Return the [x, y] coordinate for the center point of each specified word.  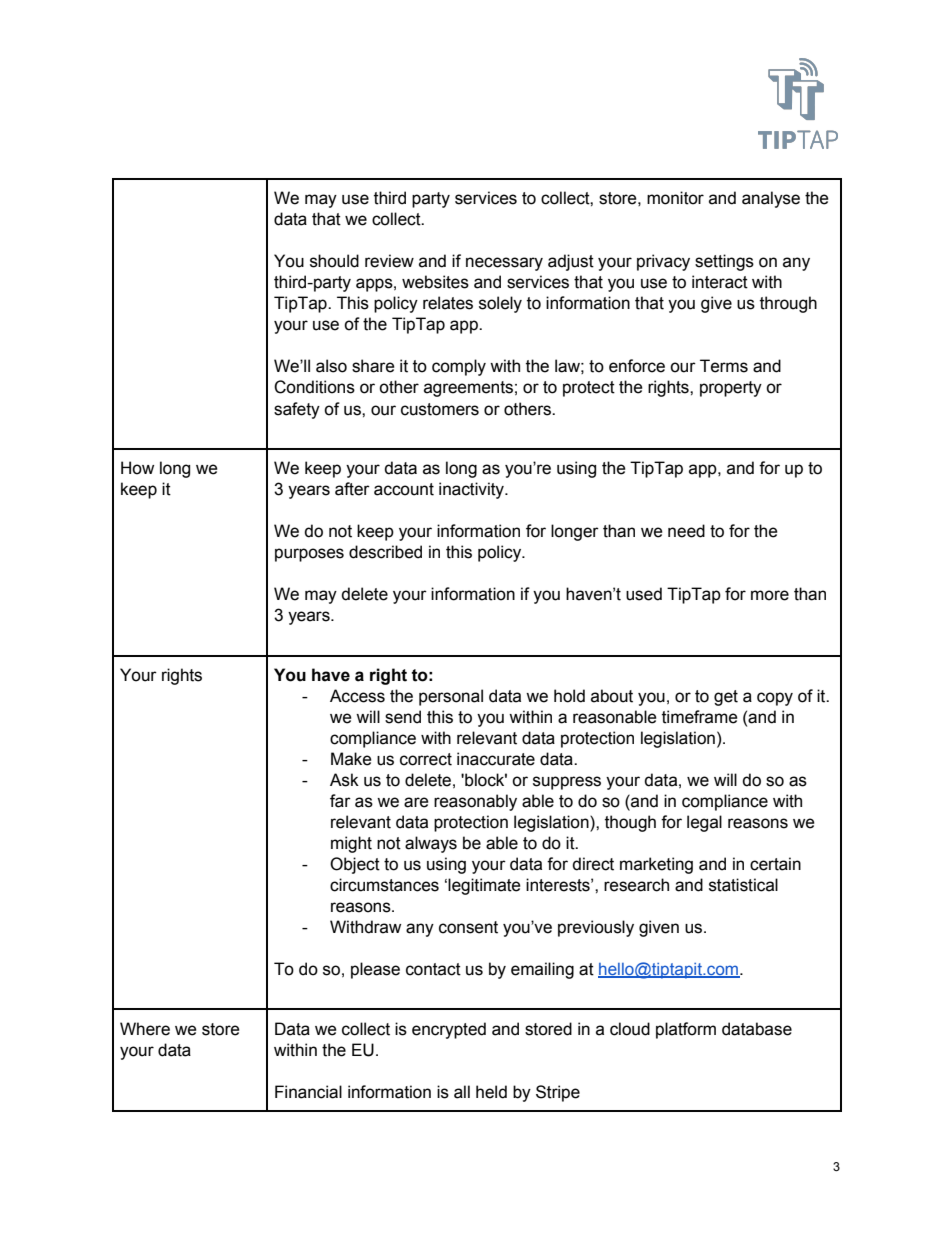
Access [357, 696]
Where [145, 1029]
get [726, 698]
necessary [504, 264]
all [462, 1092]
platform [686, 1030]
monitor [675, 198]
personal [451, 697]
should [334, 261]
